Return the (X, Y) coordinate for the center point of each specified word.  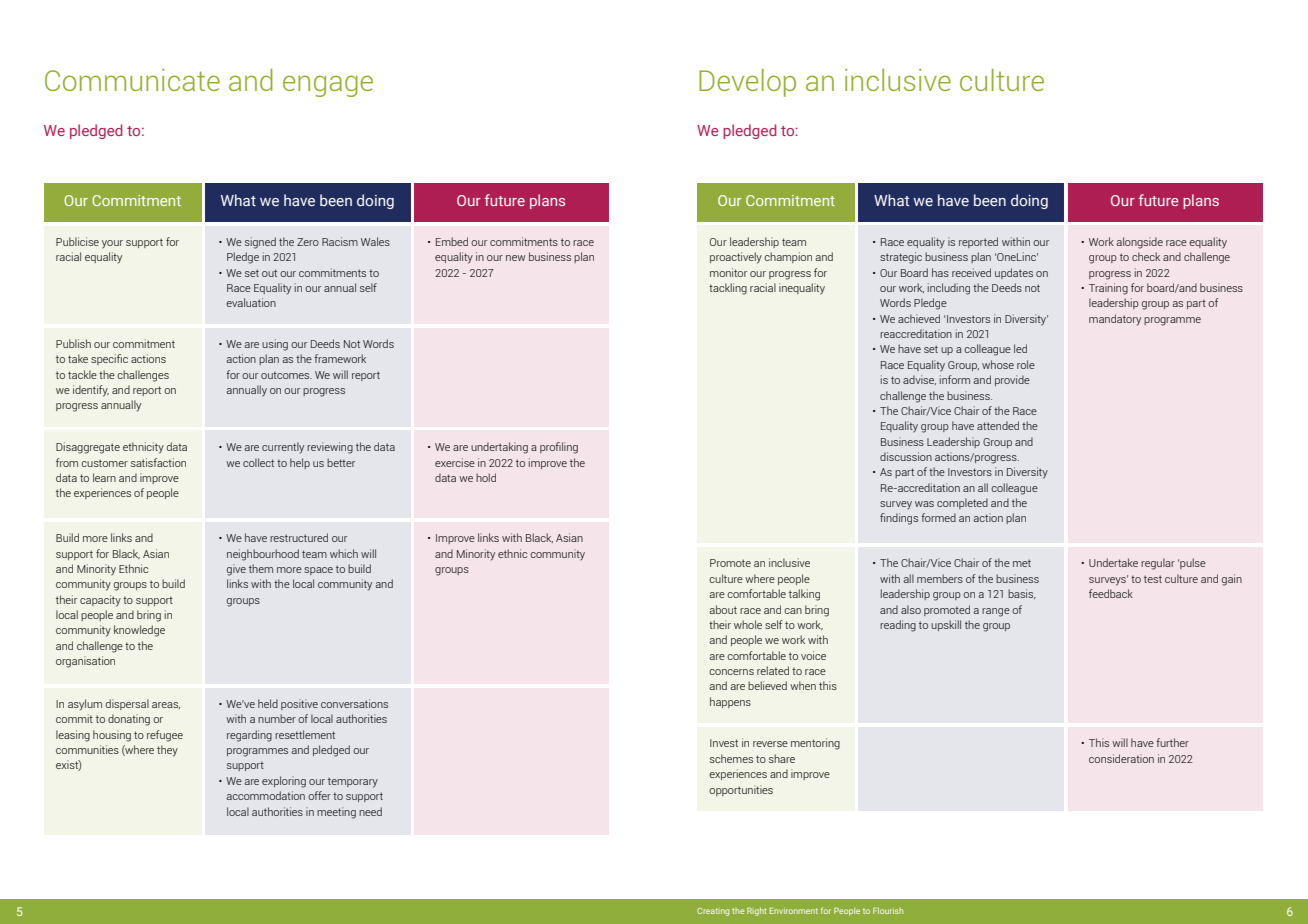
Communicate (132, 80)
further (1172, 742)
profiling (559, 448)
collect (258, 462)
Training (1108, 289)
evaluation (251, 302)
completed (962, 503)
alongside (1139, 243)
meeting (336, 813)
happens (730, 702)
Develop (747, 83)
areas (166, 705)
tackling (728, 289)
